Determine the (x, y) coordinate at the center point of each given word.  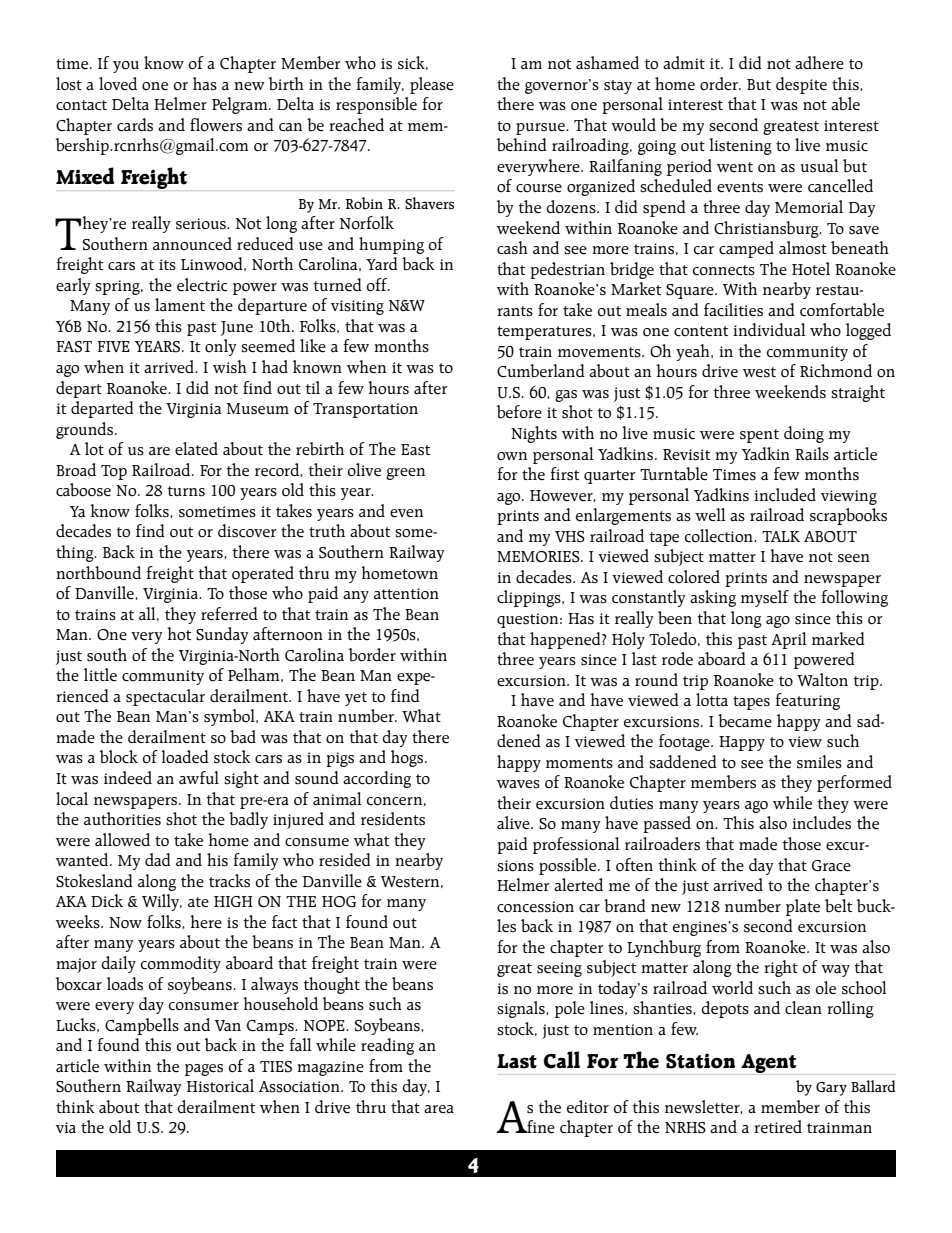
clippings (530, 598)
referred (229, 614)
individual (769, 329)
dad (158, 859)
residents (393, 819)
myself (765, 598)
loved (118, 84)
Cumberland (541, 371)
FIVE (113, 346)
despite (801, 85)
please (432, 85)
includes (821, 823)
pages (204, 1070)
